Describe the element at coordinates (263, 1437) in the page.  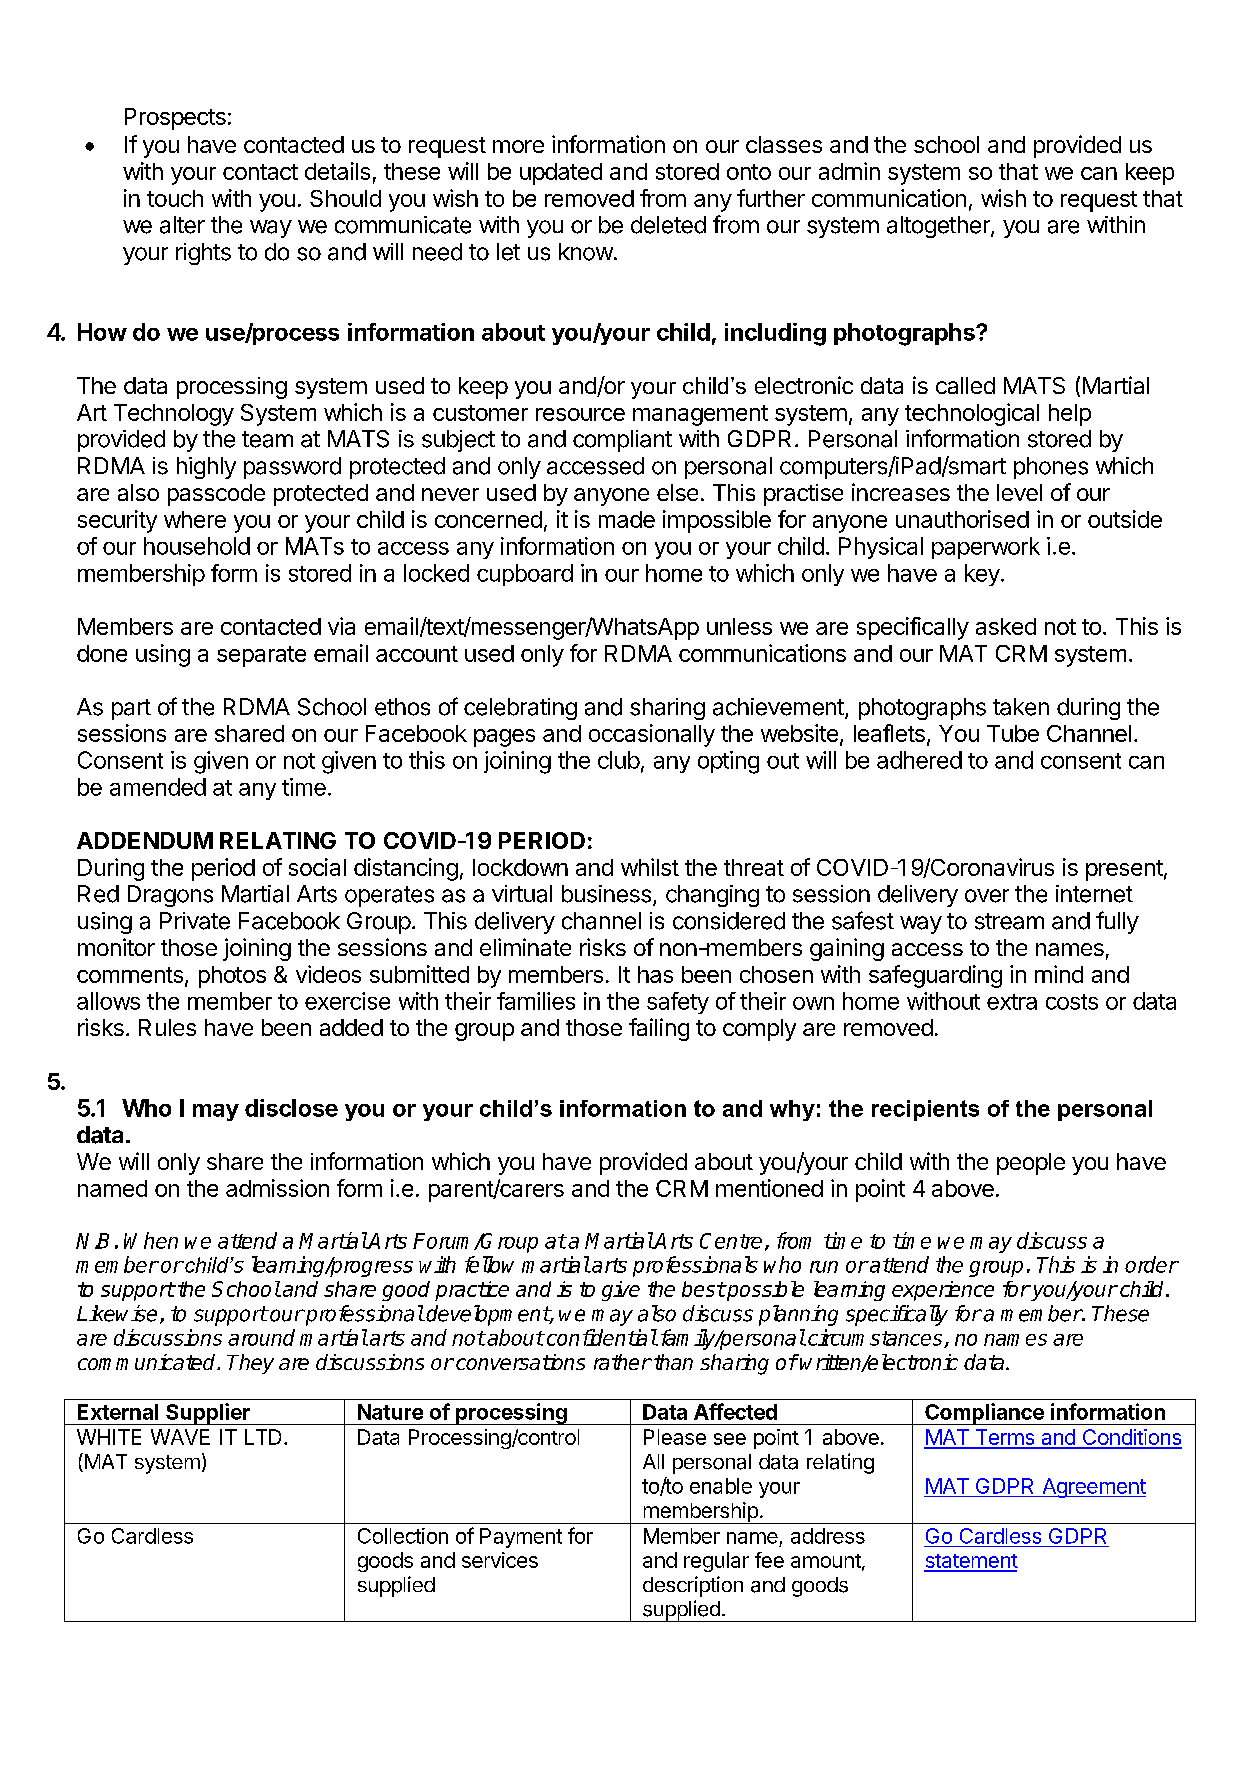
I see `LTD` at that location.
